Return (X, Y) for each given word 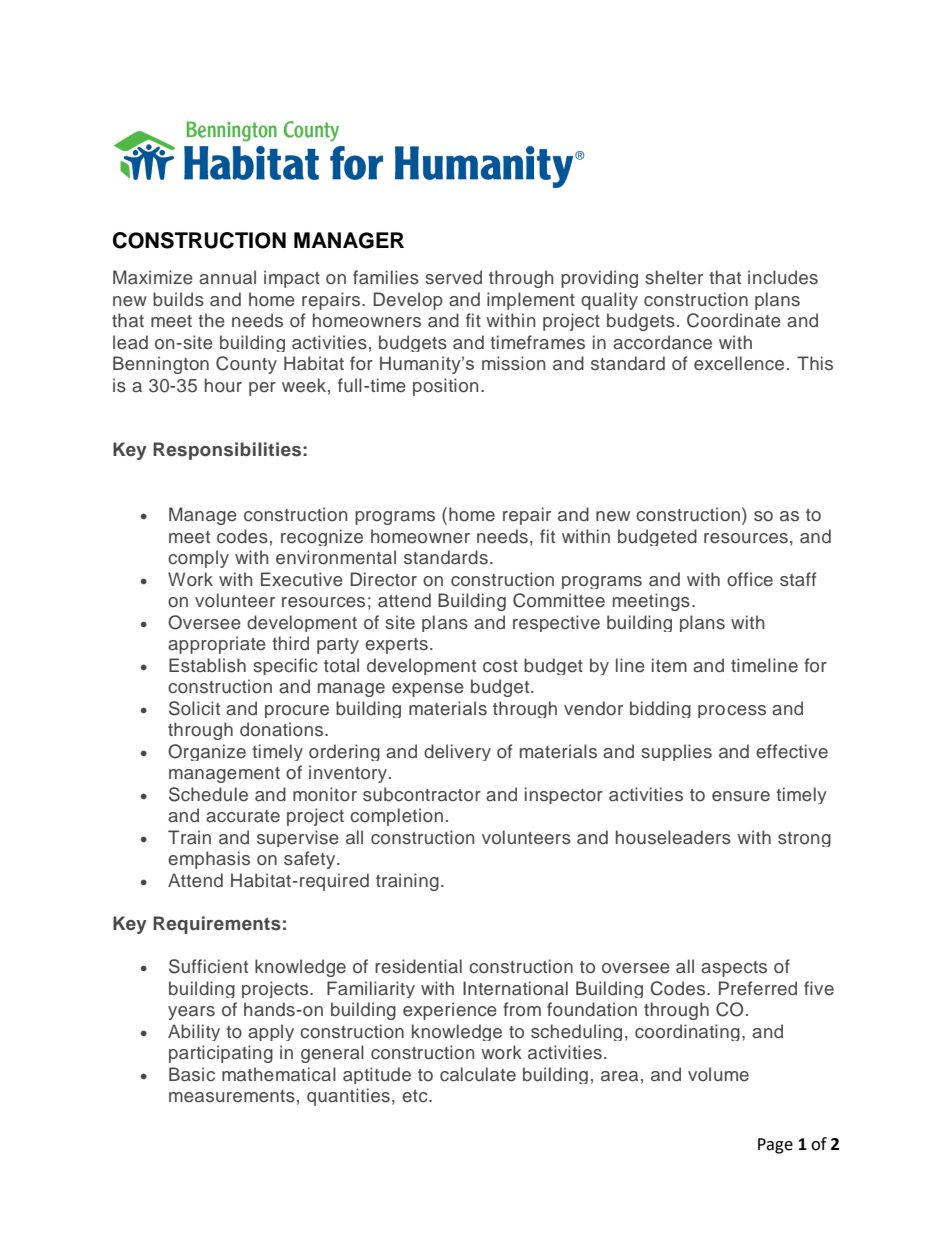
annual (227, 277)
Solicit (194, 708)
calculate (478, 1074)
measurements (232, 1096)
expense (428, 690)
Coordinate (734, 320)
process (732, 711)
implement (531, 301)
